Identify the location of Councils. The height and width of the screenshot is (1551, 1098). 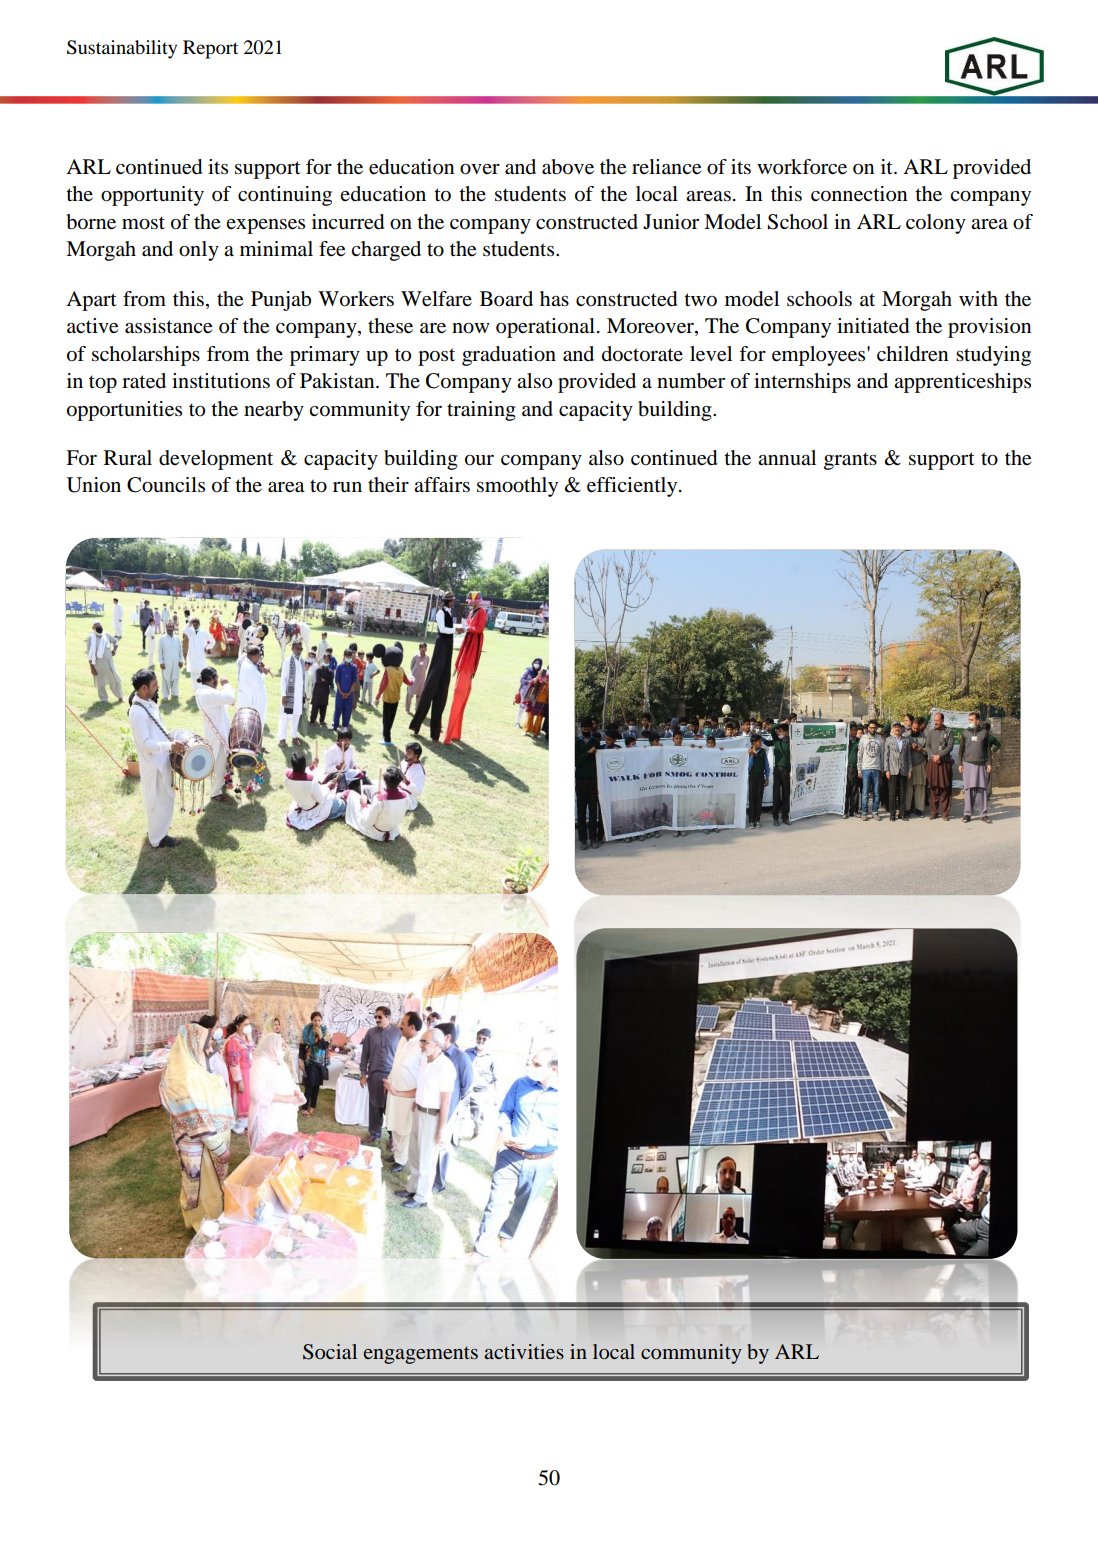
(166, 485).
